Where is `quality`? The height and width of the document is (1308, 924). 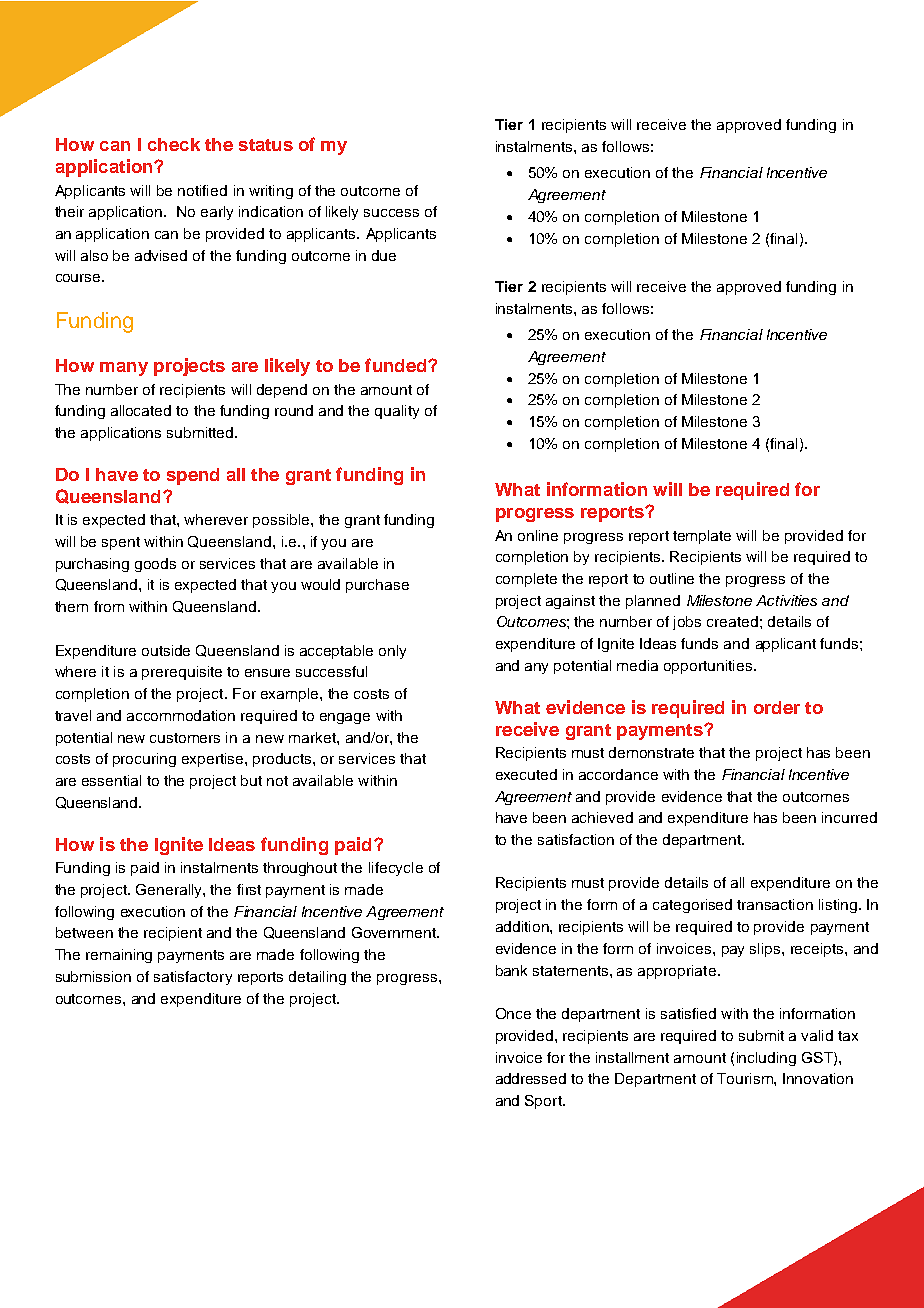
quality is located at coordinates (397, 412).
